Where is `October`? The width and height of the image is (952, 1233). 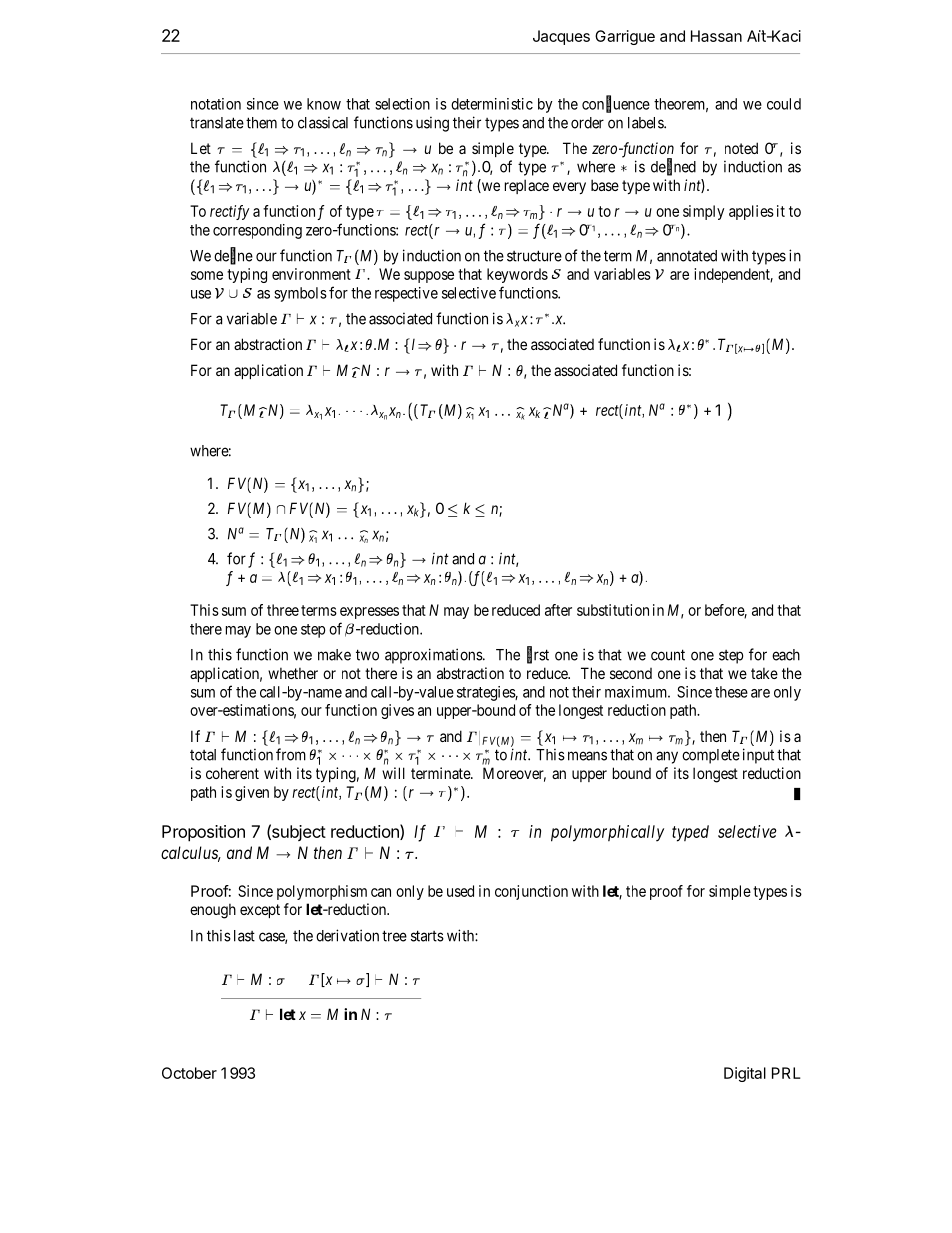 October is located at coordinates (189, 1073).
